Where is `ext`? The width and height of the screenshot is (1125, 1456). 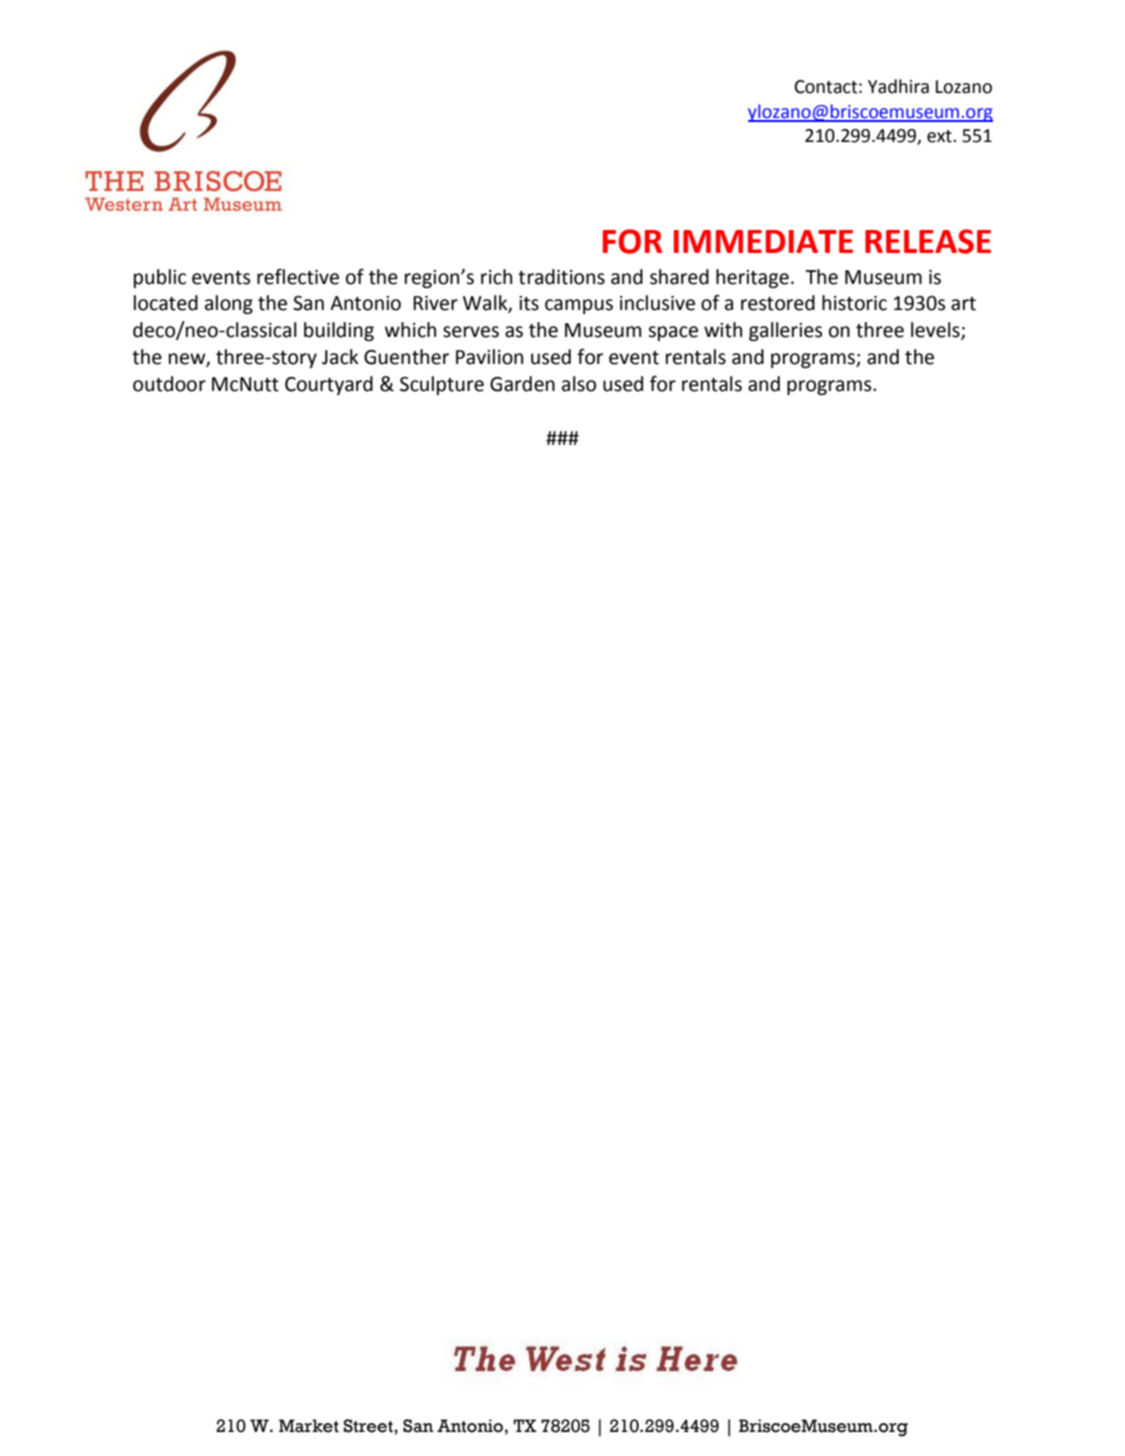 ext is located at coordinates (940, 136).
